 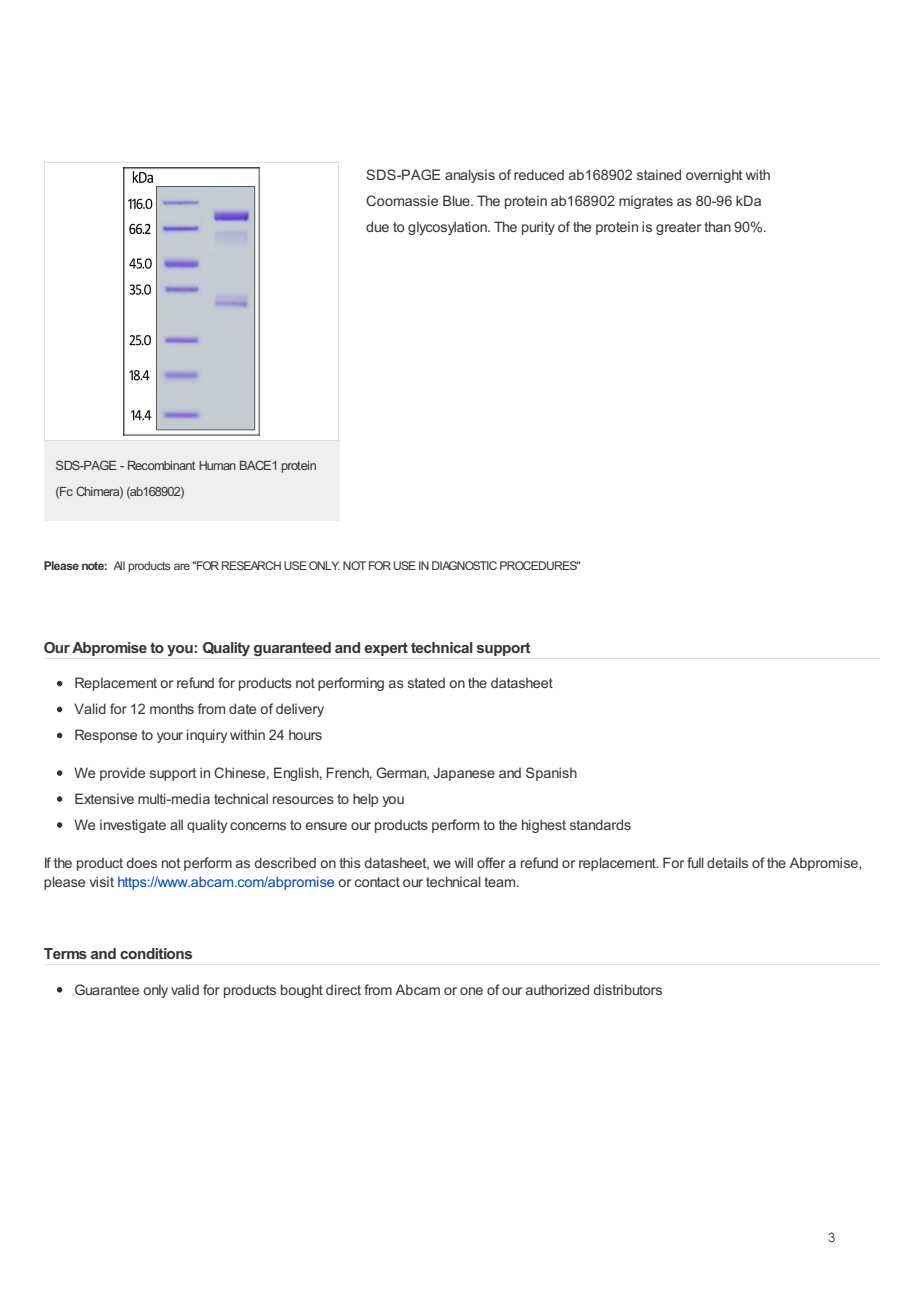 I want to click on Blue, so click(x=457, y=200).
